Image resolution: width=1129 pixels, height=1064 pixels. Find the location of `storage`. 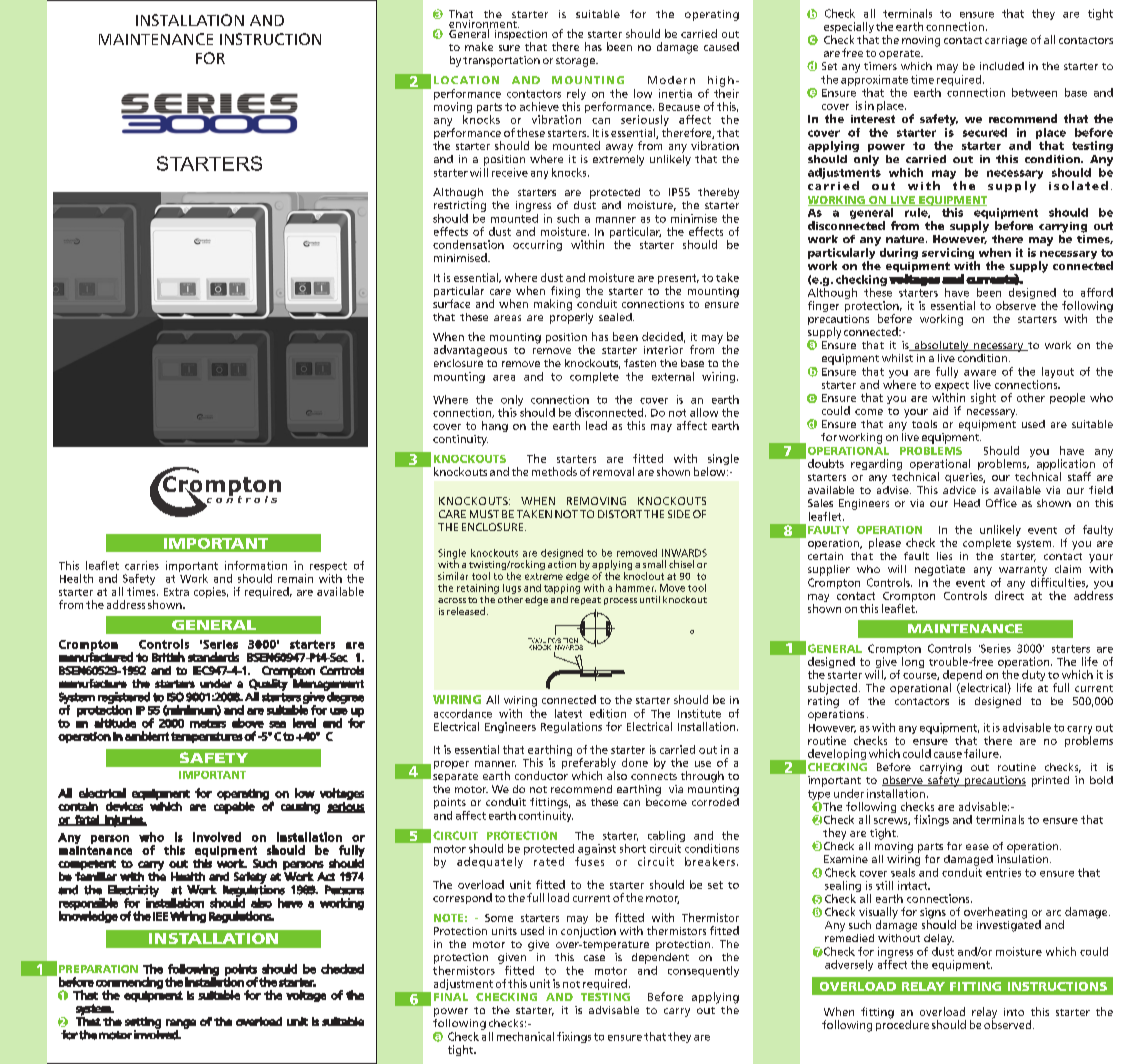

storage is located at coordinates (576, 62).
